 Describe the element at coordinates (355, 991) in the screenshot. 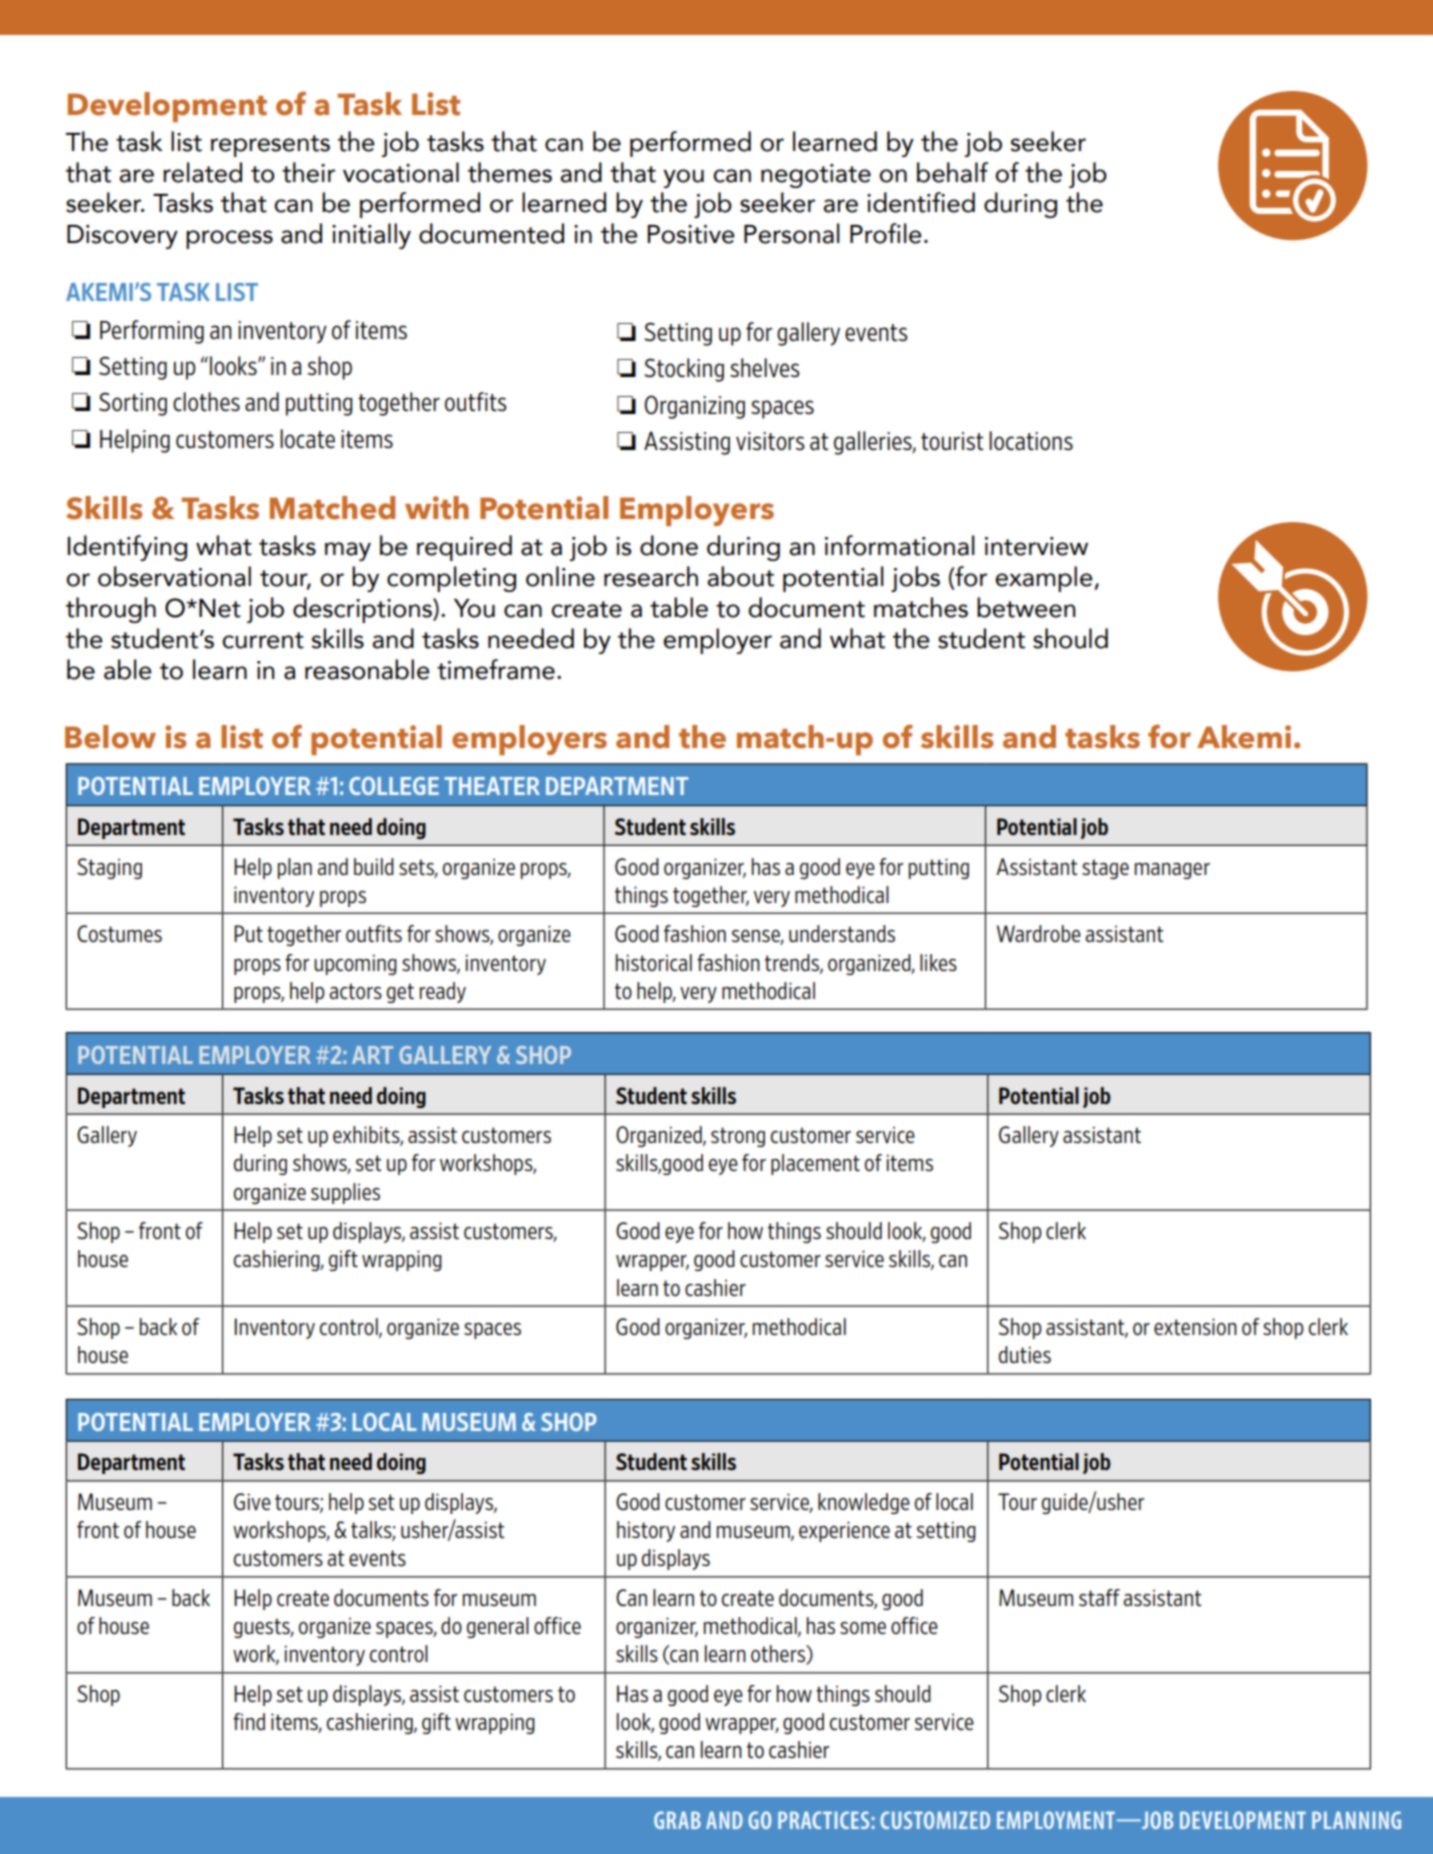

I see `actors` at that location.
